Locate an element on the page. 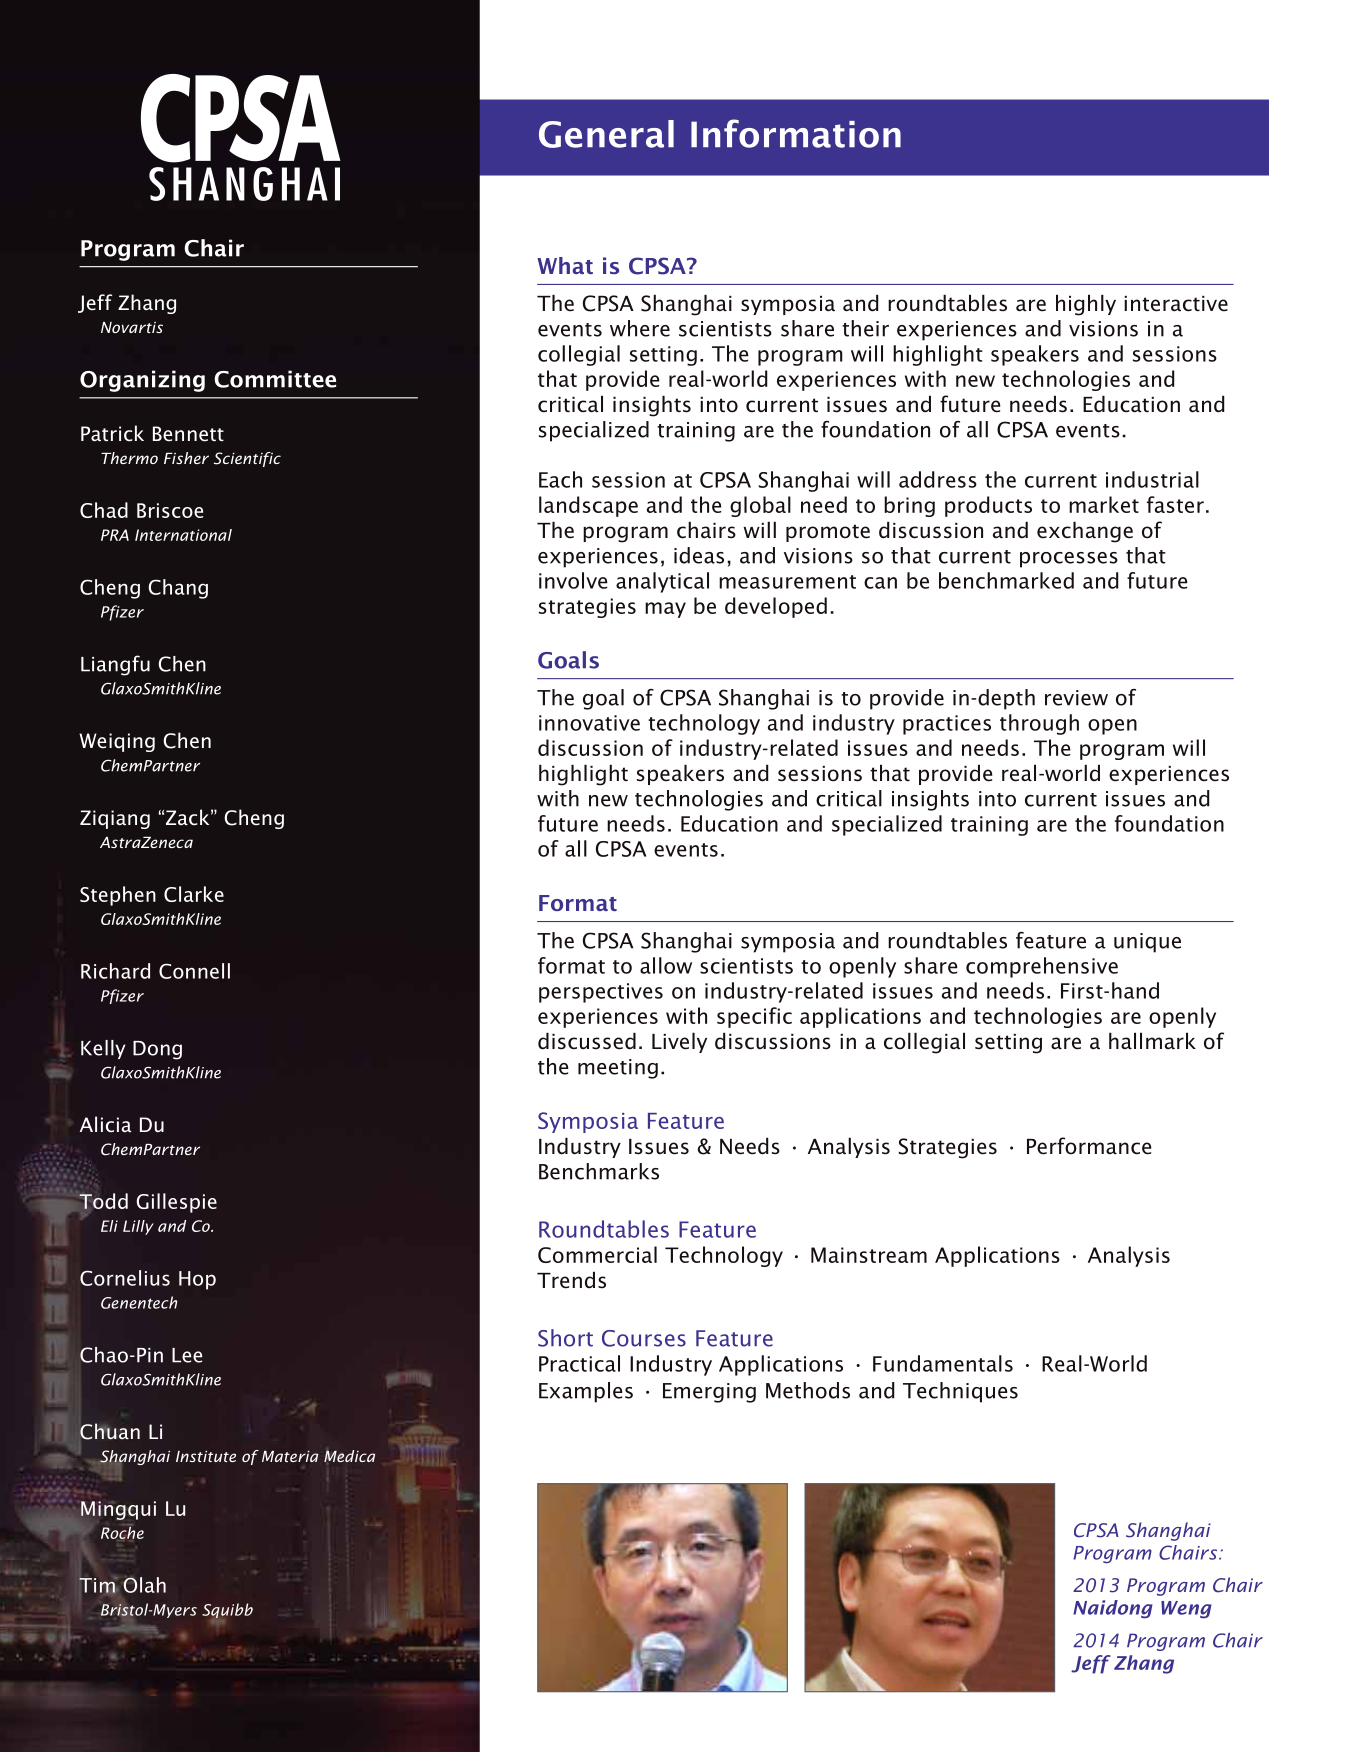 This image has height=1752, width=1353. Roche is located at coordinates (122, 1531).
